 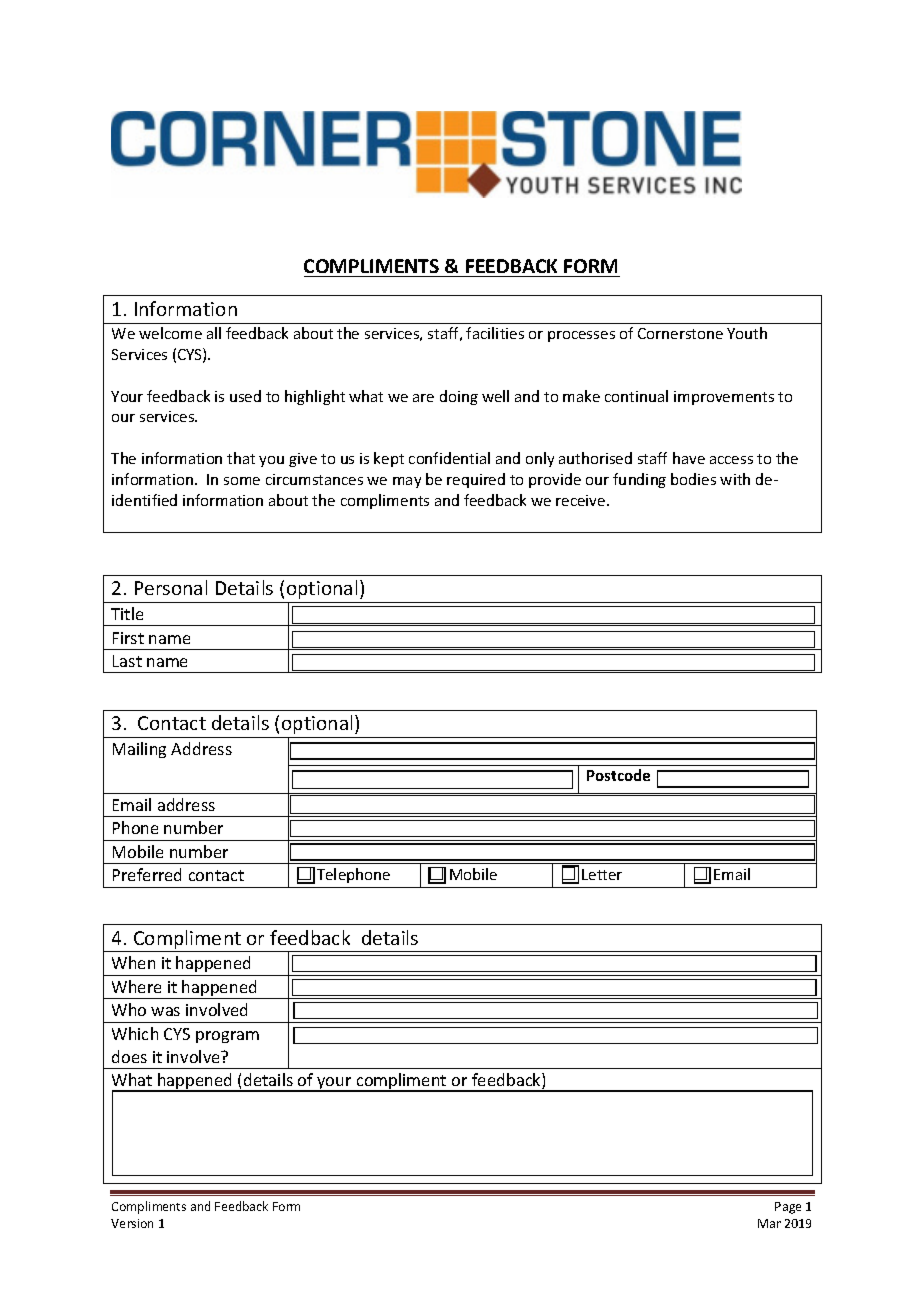 I want to click on Postcode, so click(x=618, y=775).
